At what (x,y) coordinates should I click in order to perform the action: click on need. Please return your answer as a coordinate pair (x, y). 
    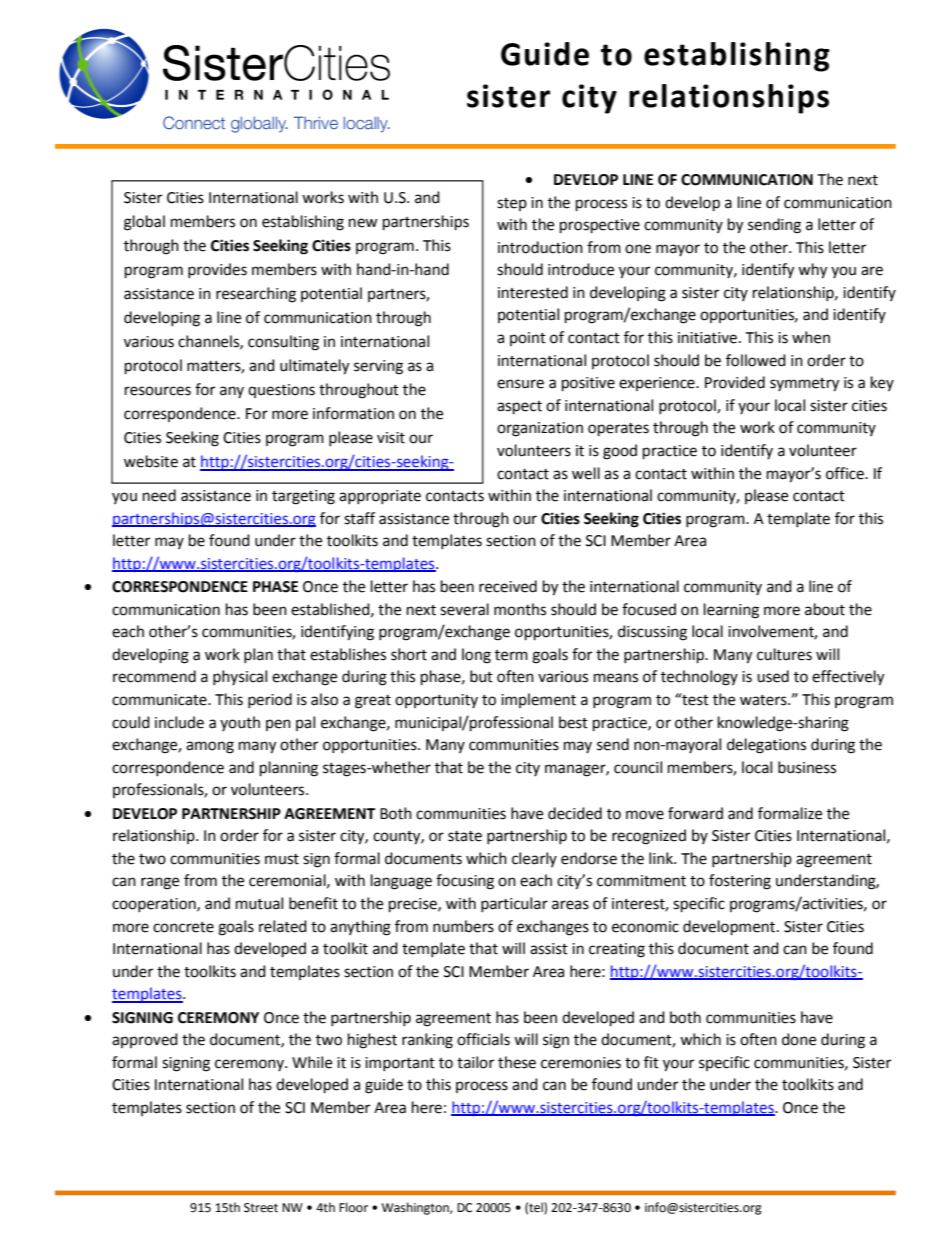
    Looking at the image, I should click on (159, 495).
